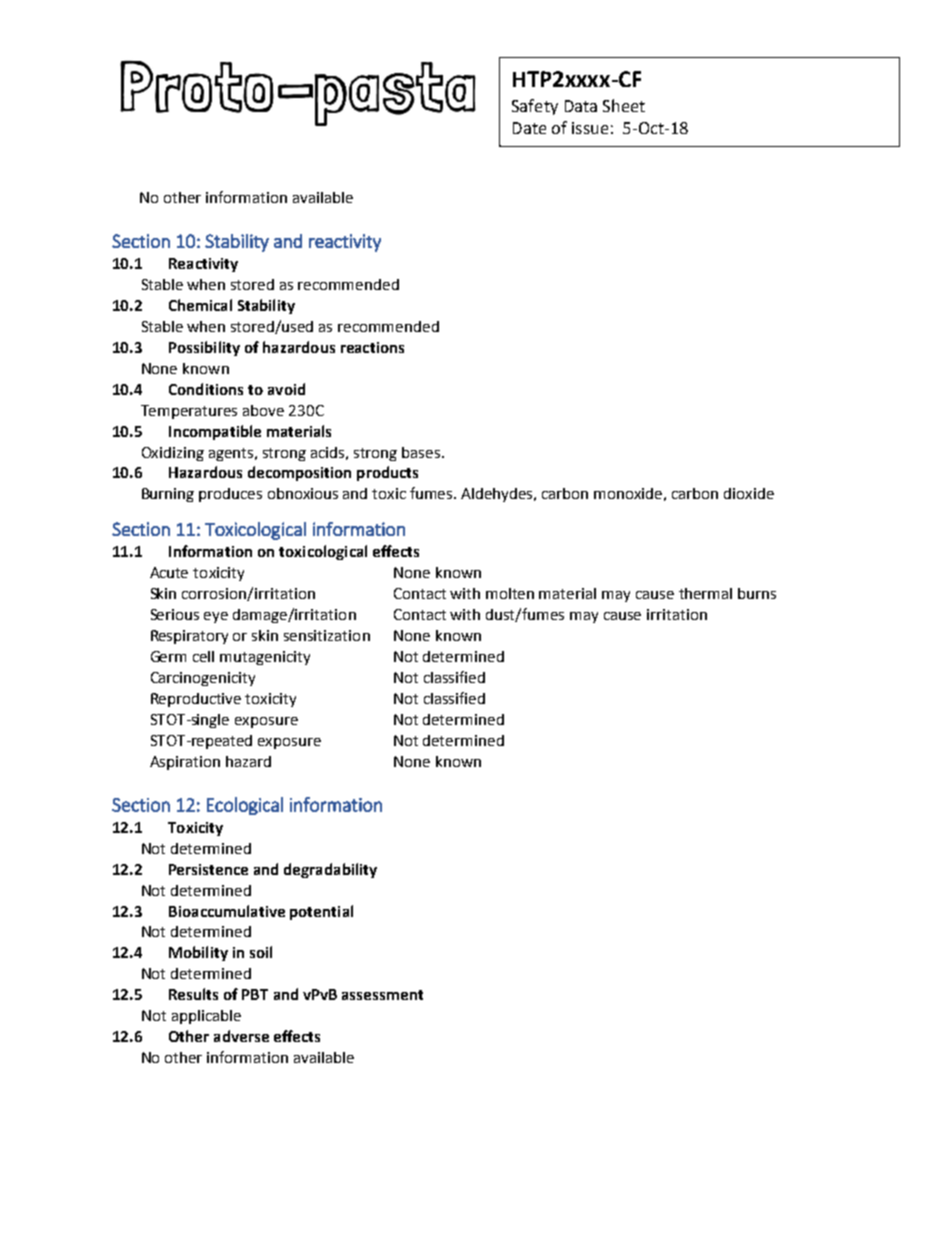 Image resolution: width=952 pixels, height=1233 pixels. I want to click on Incompatible, so click(215, 432).
